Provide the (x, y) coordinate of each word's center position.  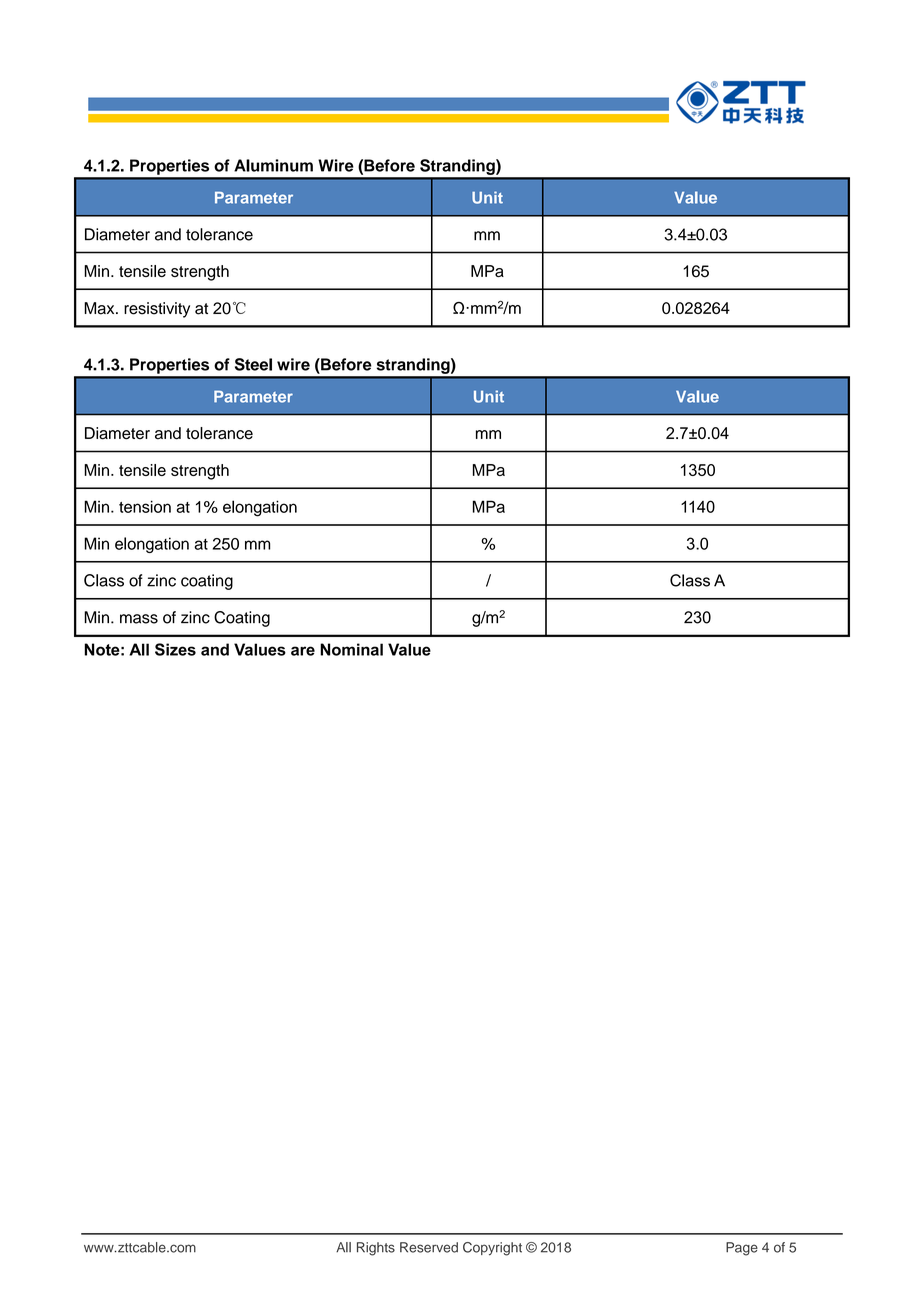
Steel (253, 364)
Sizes (175, 649)
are (303, 651)
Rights (376, 1249)
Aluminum (273, 165)
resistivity (157, 310)
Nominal (351, 649)
